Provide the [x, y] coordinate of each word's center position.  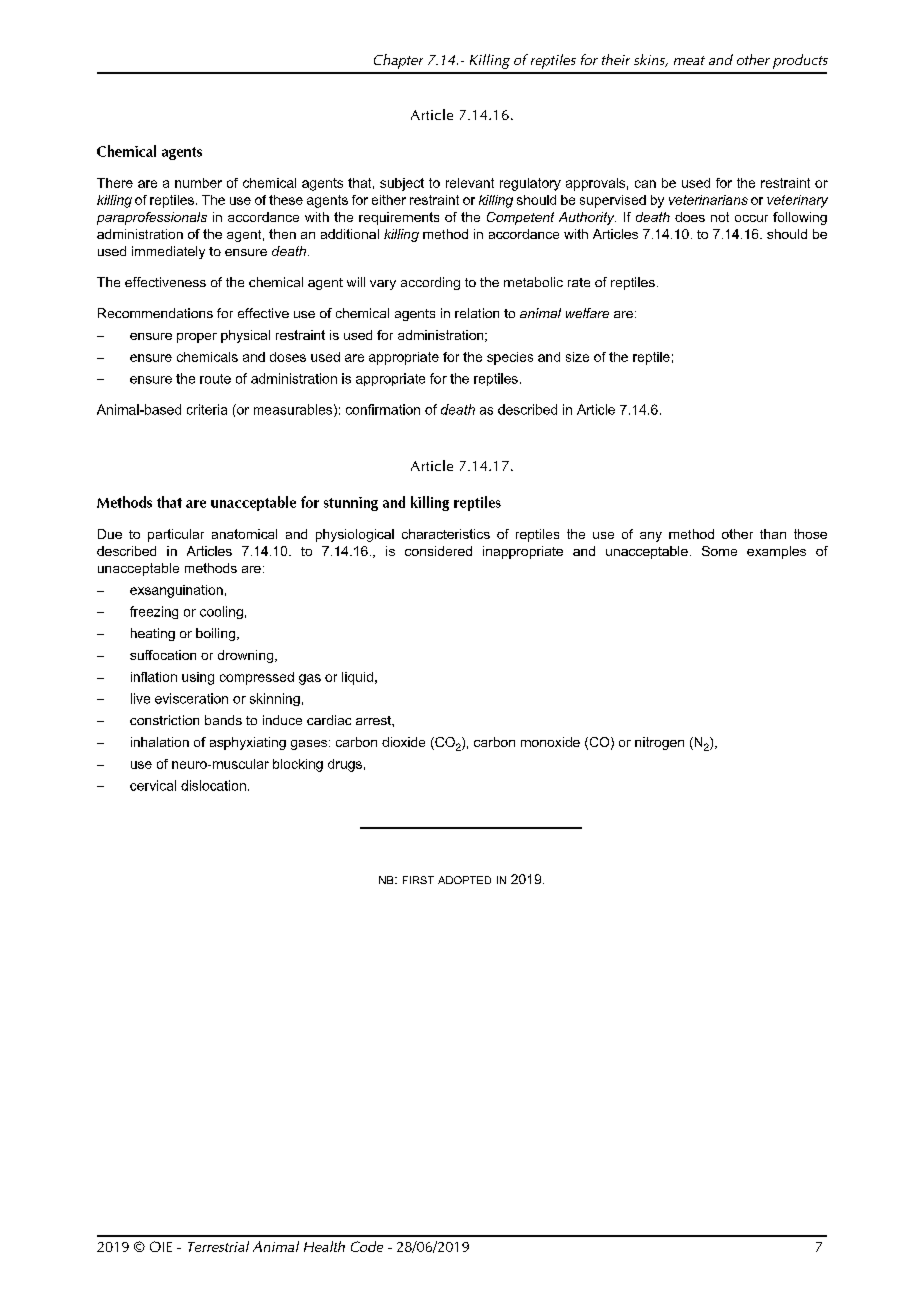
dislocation [213, 785]
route [215, 379]
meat [689, 60]
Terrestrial [218, 1246]
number [198, 183]
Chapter [398, 61]
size [577, 357]
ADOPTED [464, 880]
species [510, 358]
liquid [357, 678]
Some [719, 551]
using [198, 678]
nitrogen [659, 743]
